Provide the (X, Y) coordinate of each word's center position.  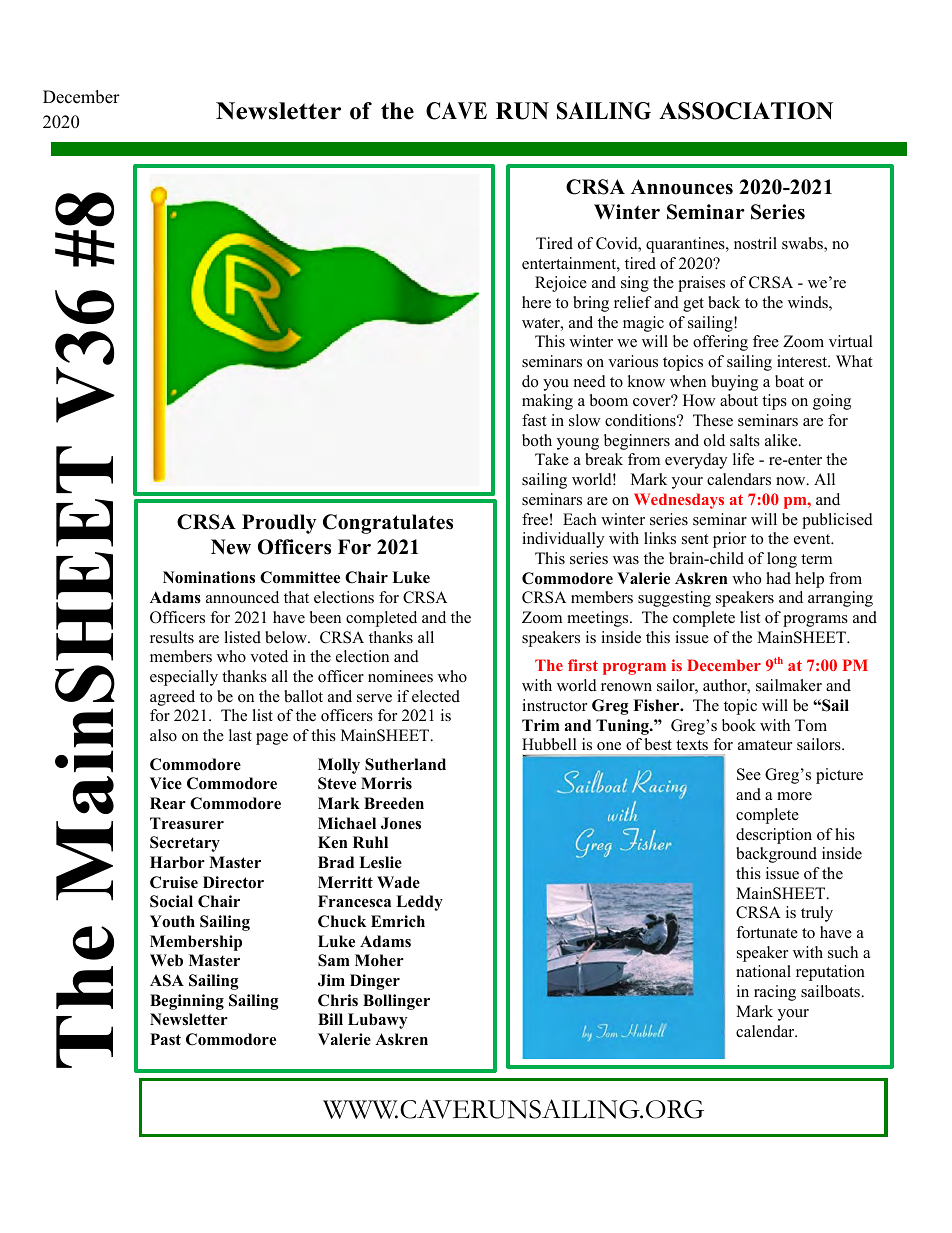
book (739, 725)
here (536, 302)
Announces (682, 187)
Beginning (187, 1002)
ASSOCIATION (746, 111)
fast (534, 420)
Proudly (279, 524)
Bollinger (396, 1002)
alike (782, 440)
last (240, 735)
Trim (541, 725)
